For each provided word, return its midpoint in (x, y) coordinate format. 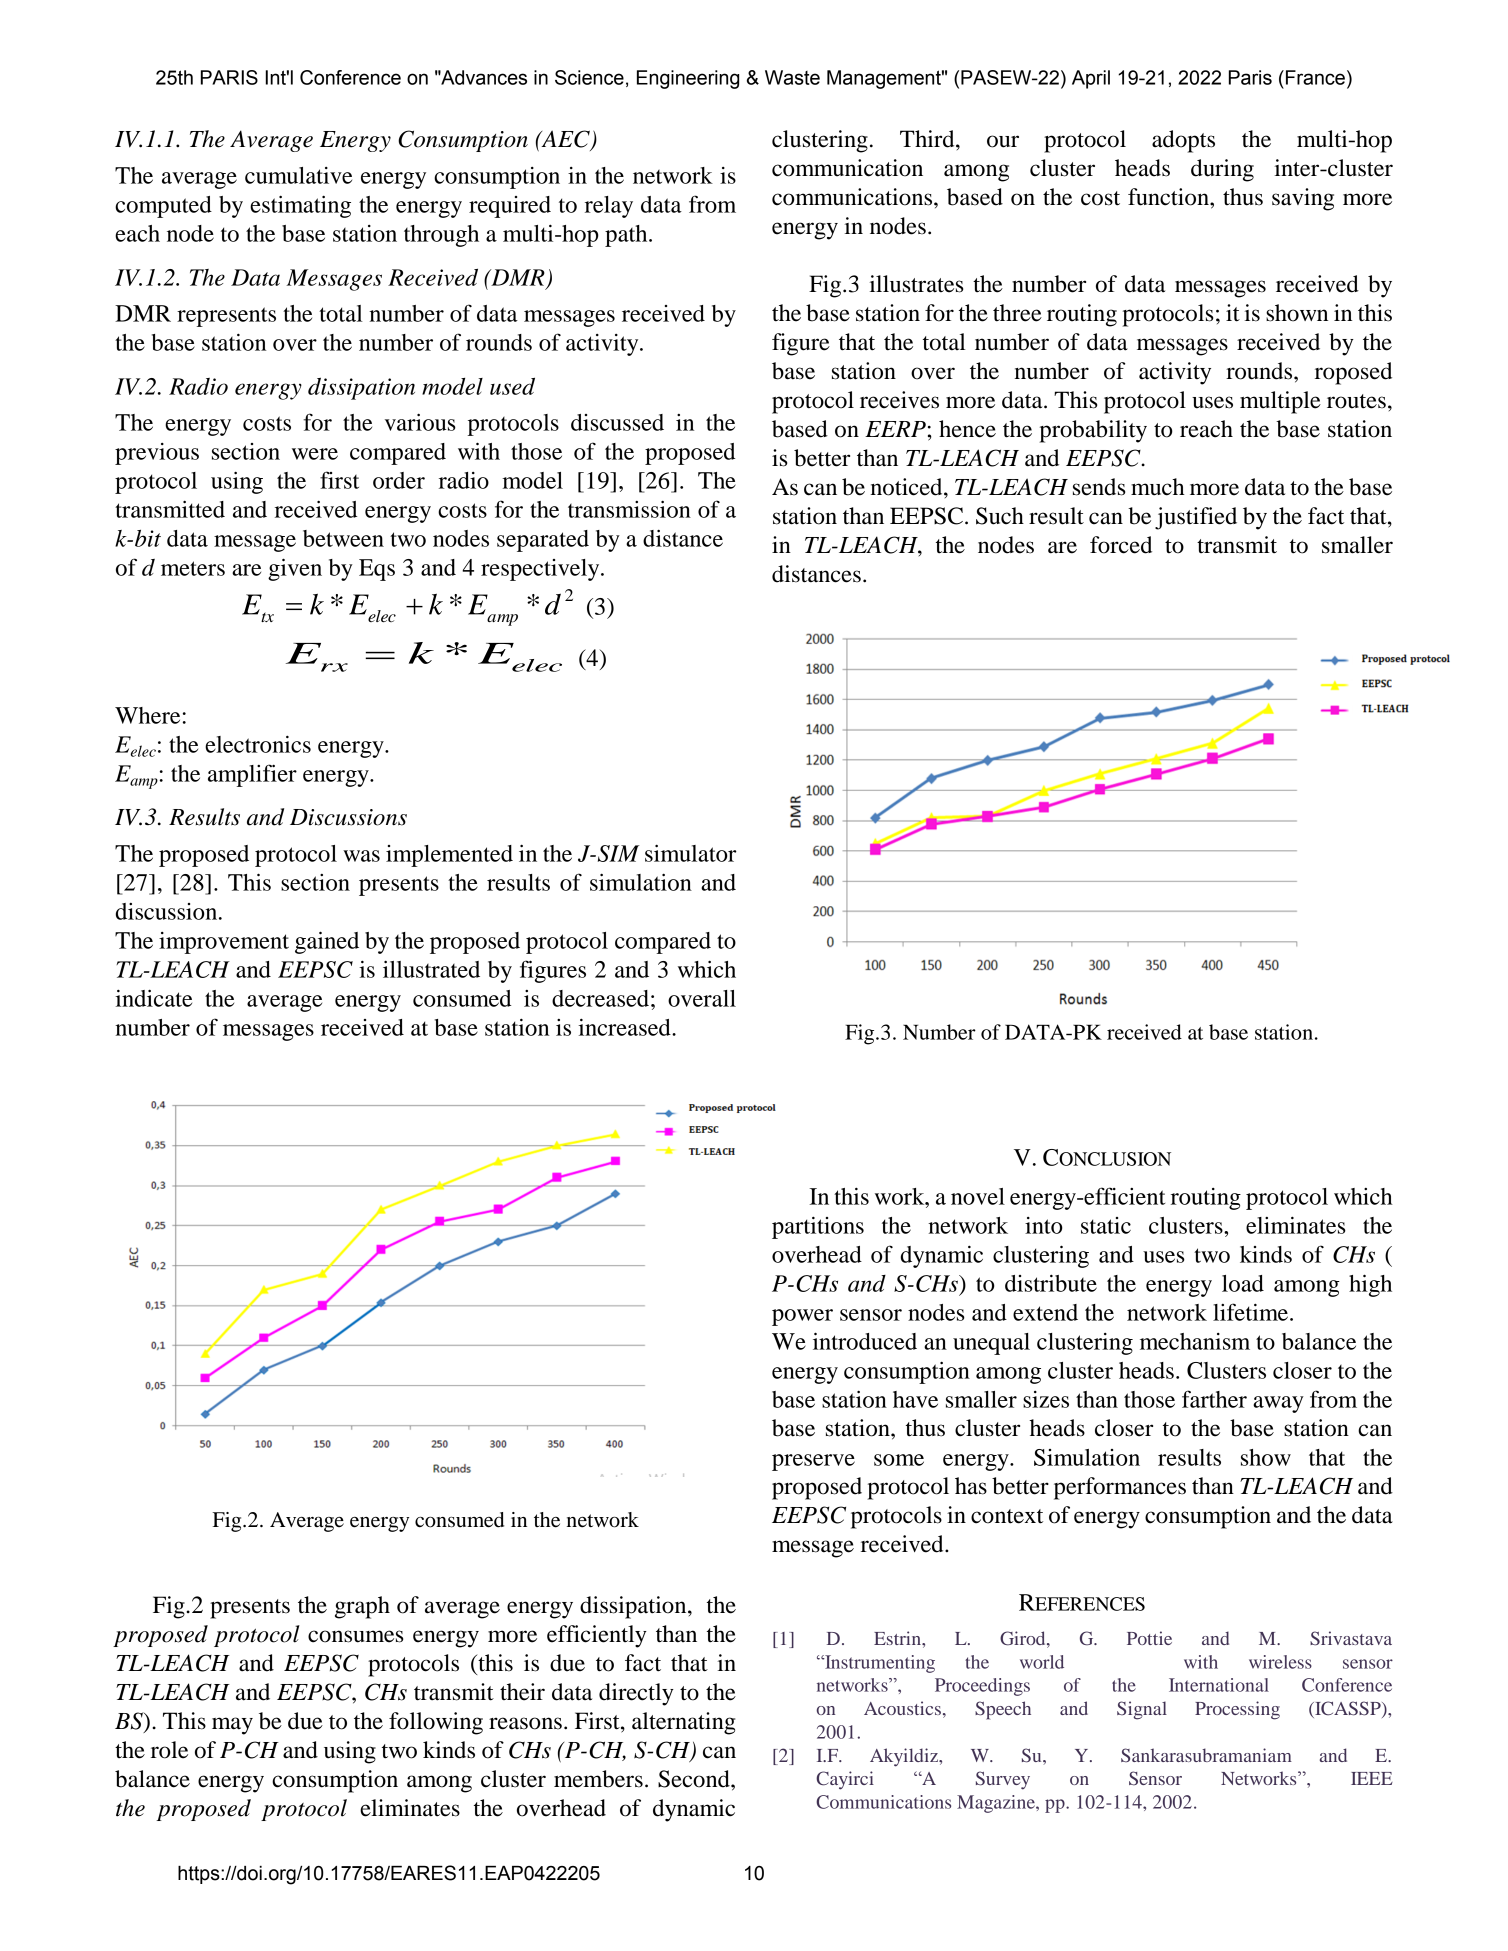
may (232, 1726)
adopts (1183, 141)
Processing (1237, 1710)
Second (695, 1779)
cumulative (298, 175)
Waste (792, 77)
